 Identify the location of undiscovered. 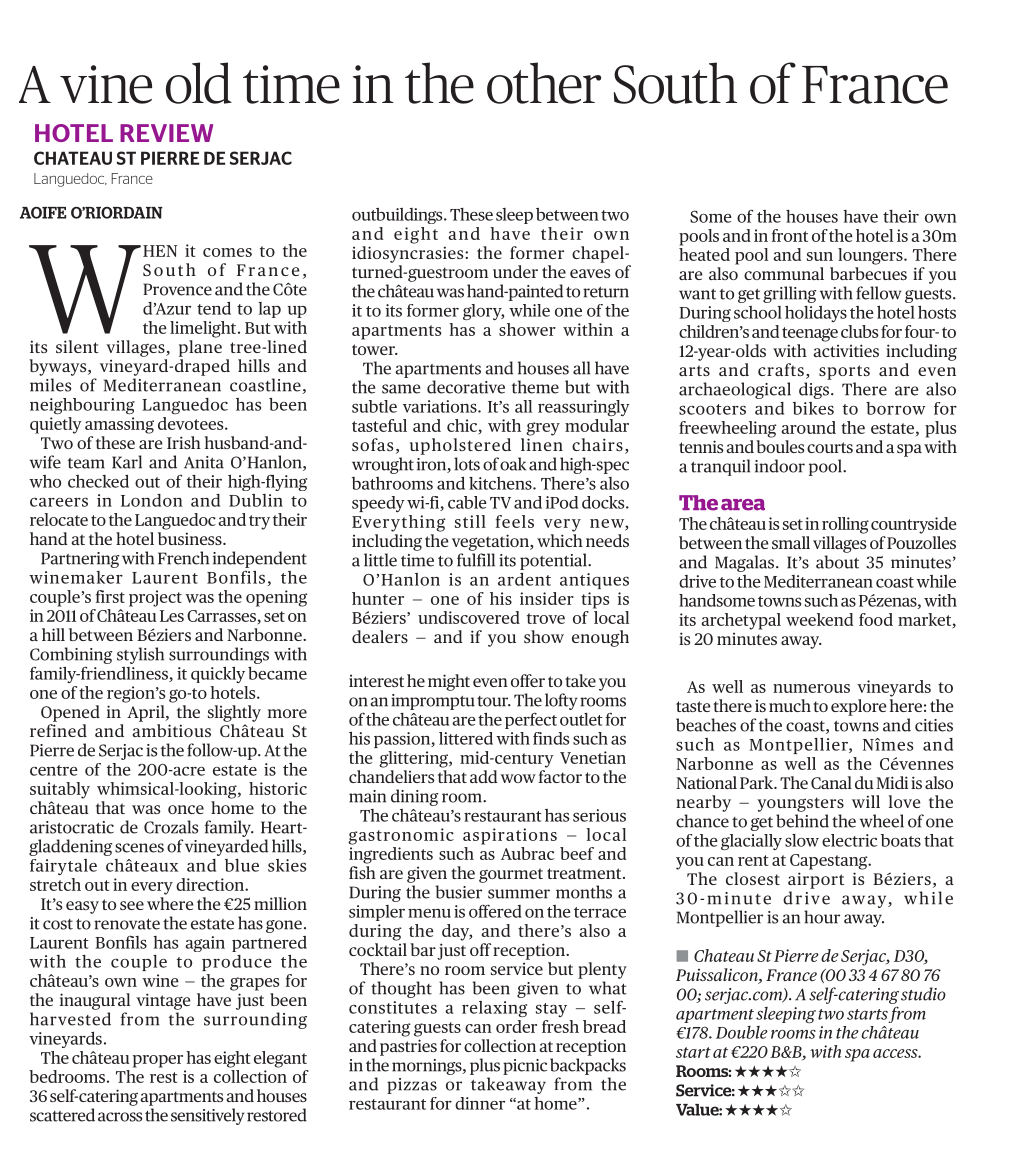
(469, 617).
